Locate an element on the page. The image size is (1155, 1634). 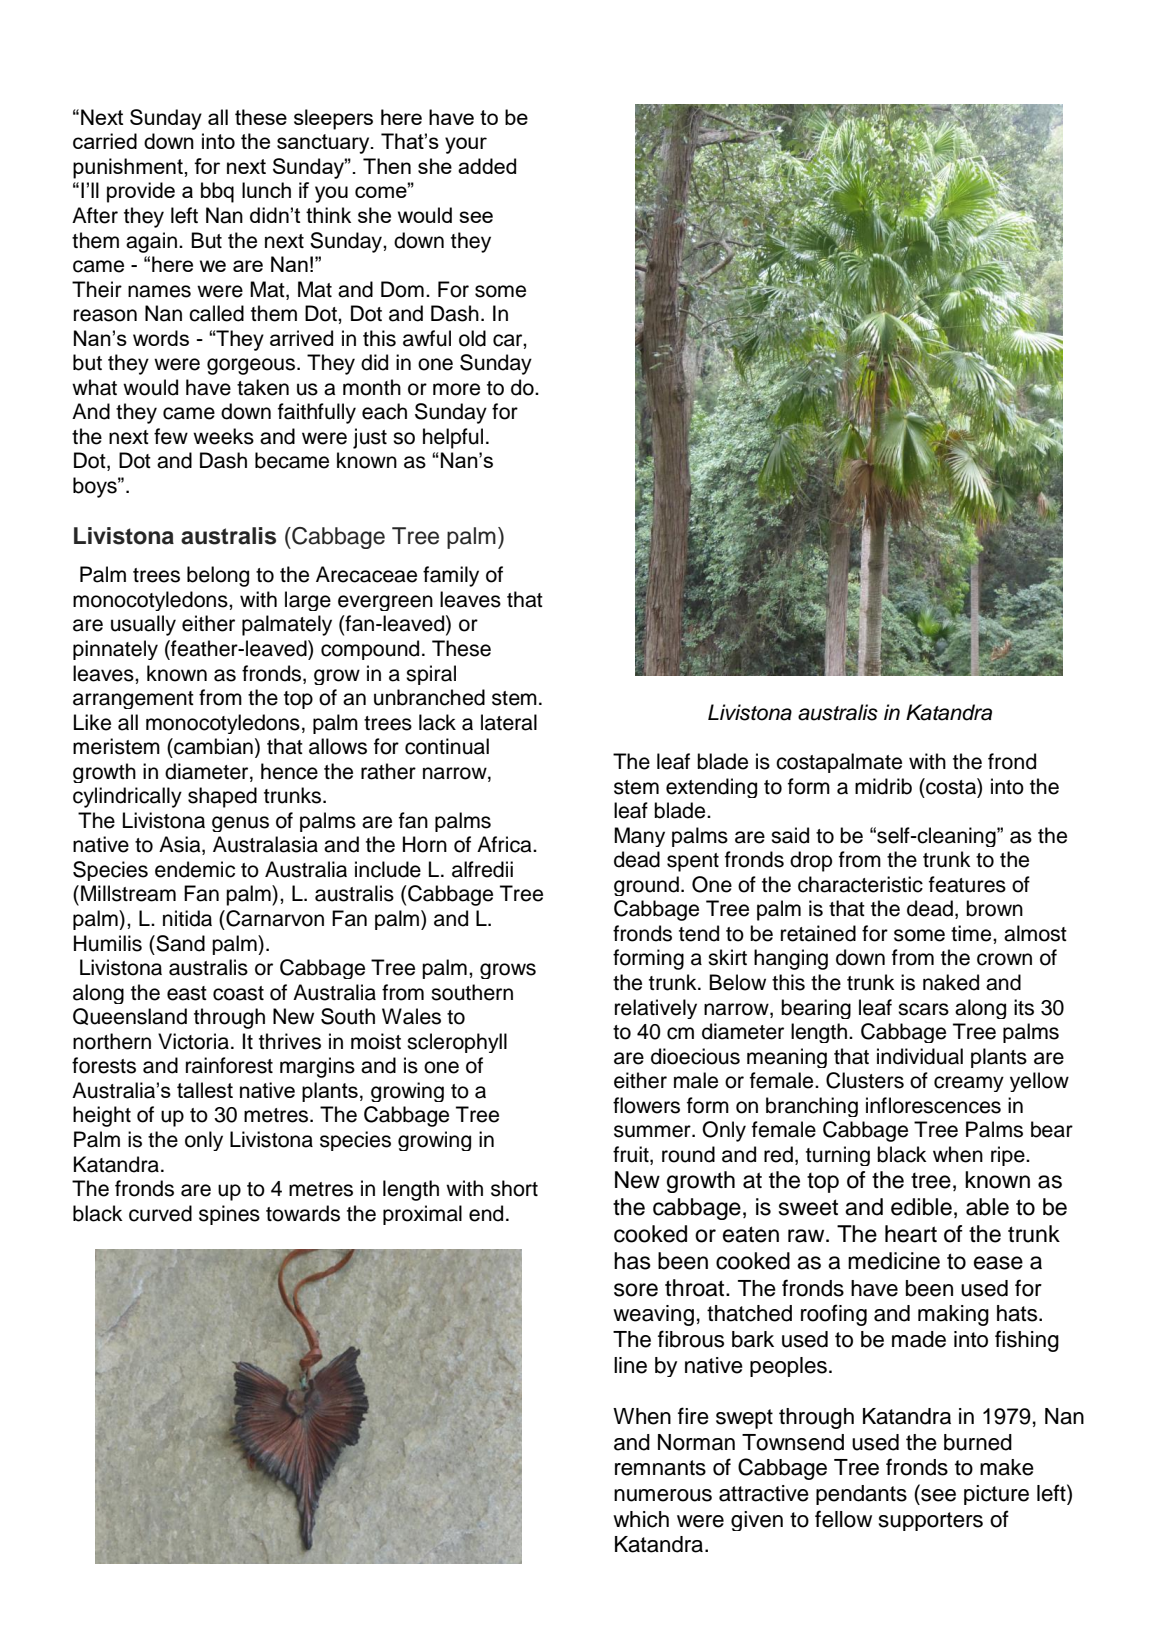
weeks is located at coordinates (223, 436).
